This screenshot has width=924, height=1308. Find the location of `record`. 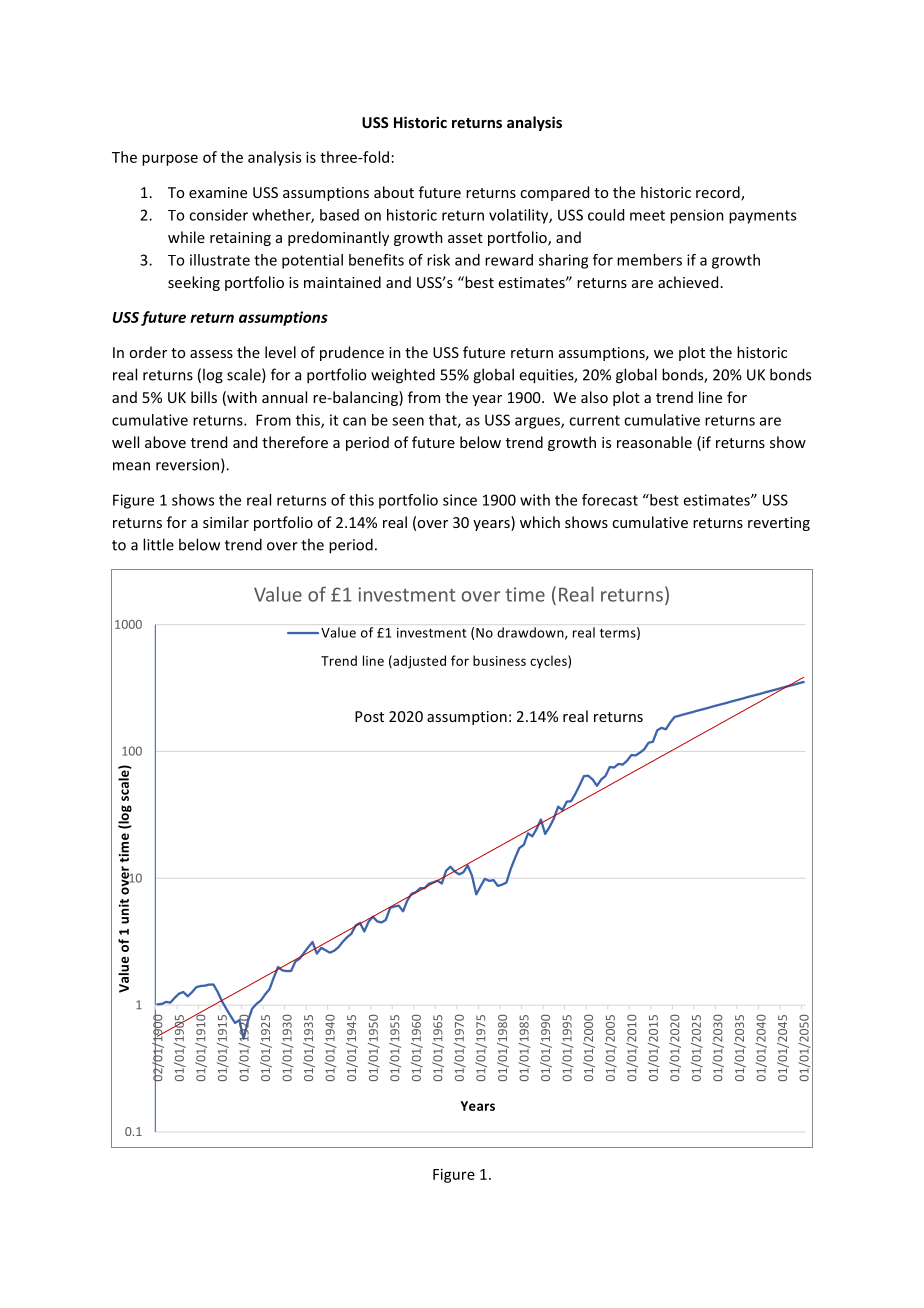

record is located at coordinates (719, 193).
